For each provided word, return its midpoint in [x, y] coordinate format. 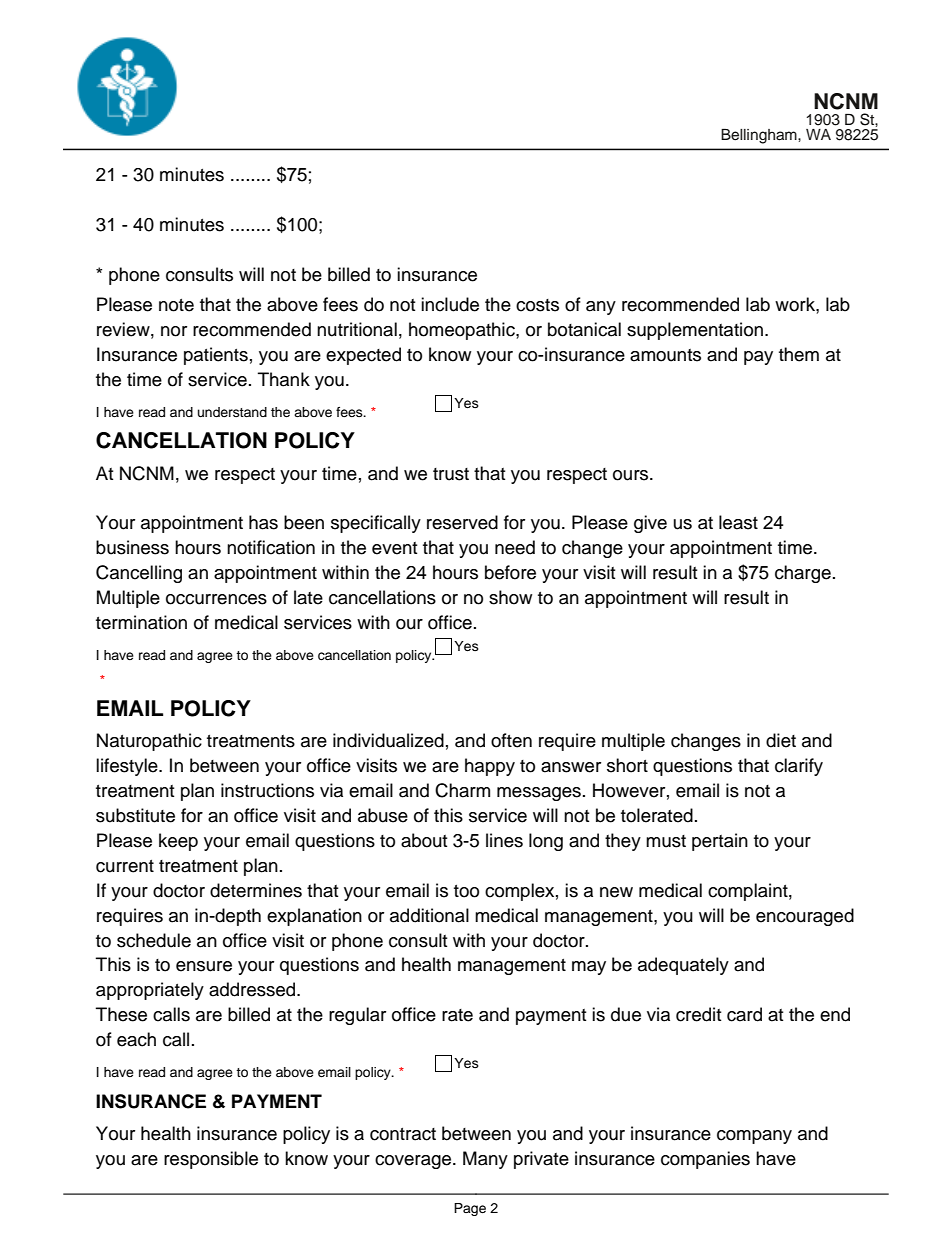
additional [429, 915]
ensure [204, 966]
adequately [683, 966]
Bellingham [760, 136]
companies [705, 1160]
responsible [211, 1160]
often [511, 740]
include [450, 304]
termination [141, 622]
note [176, 305]
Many [485, 1160]
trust [451, 474]
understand [232, 412]
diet [781, 740]
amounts [665, 355]
